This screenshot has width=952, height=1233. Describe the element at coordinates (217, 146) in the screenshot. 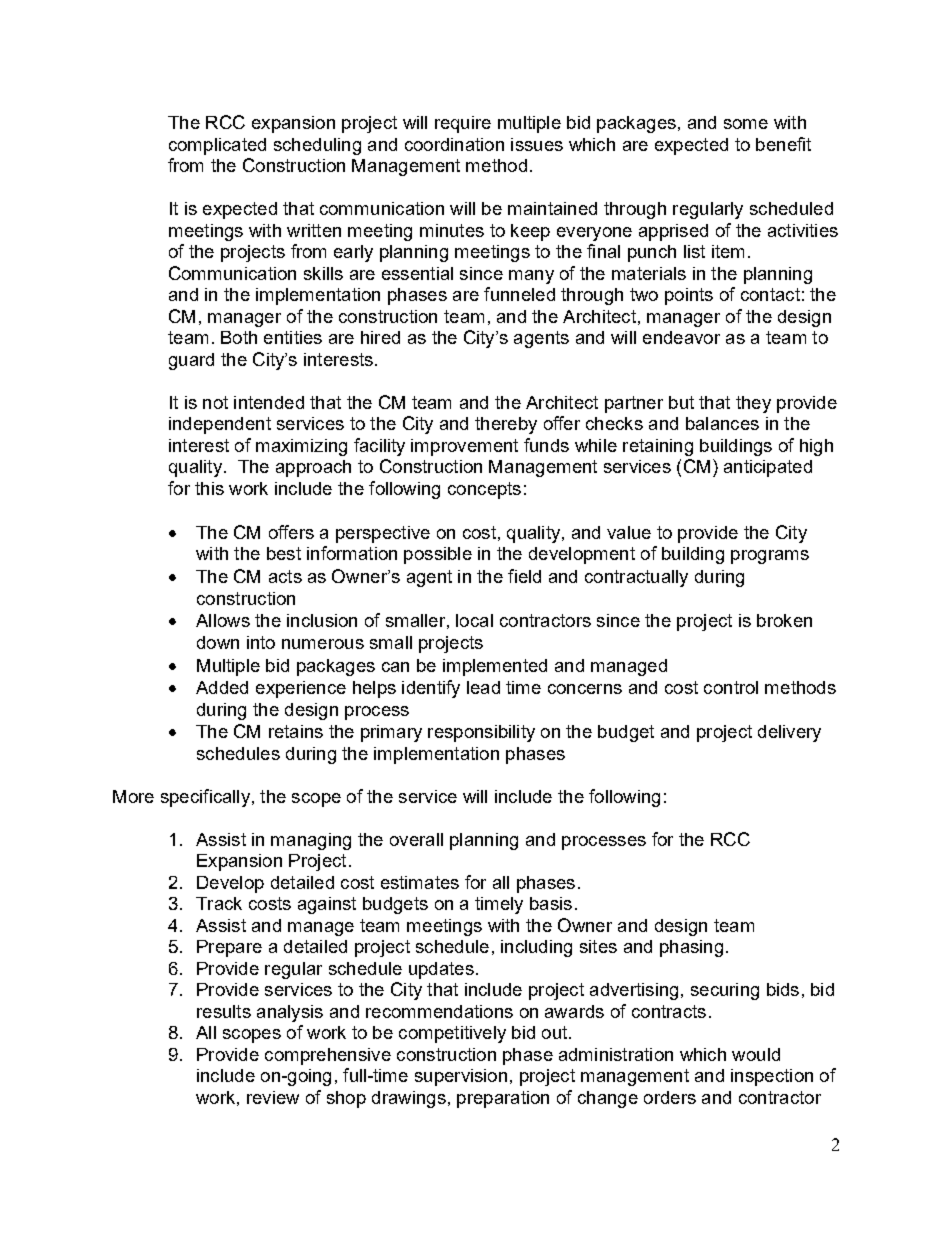

I see `complicated` at that location.
